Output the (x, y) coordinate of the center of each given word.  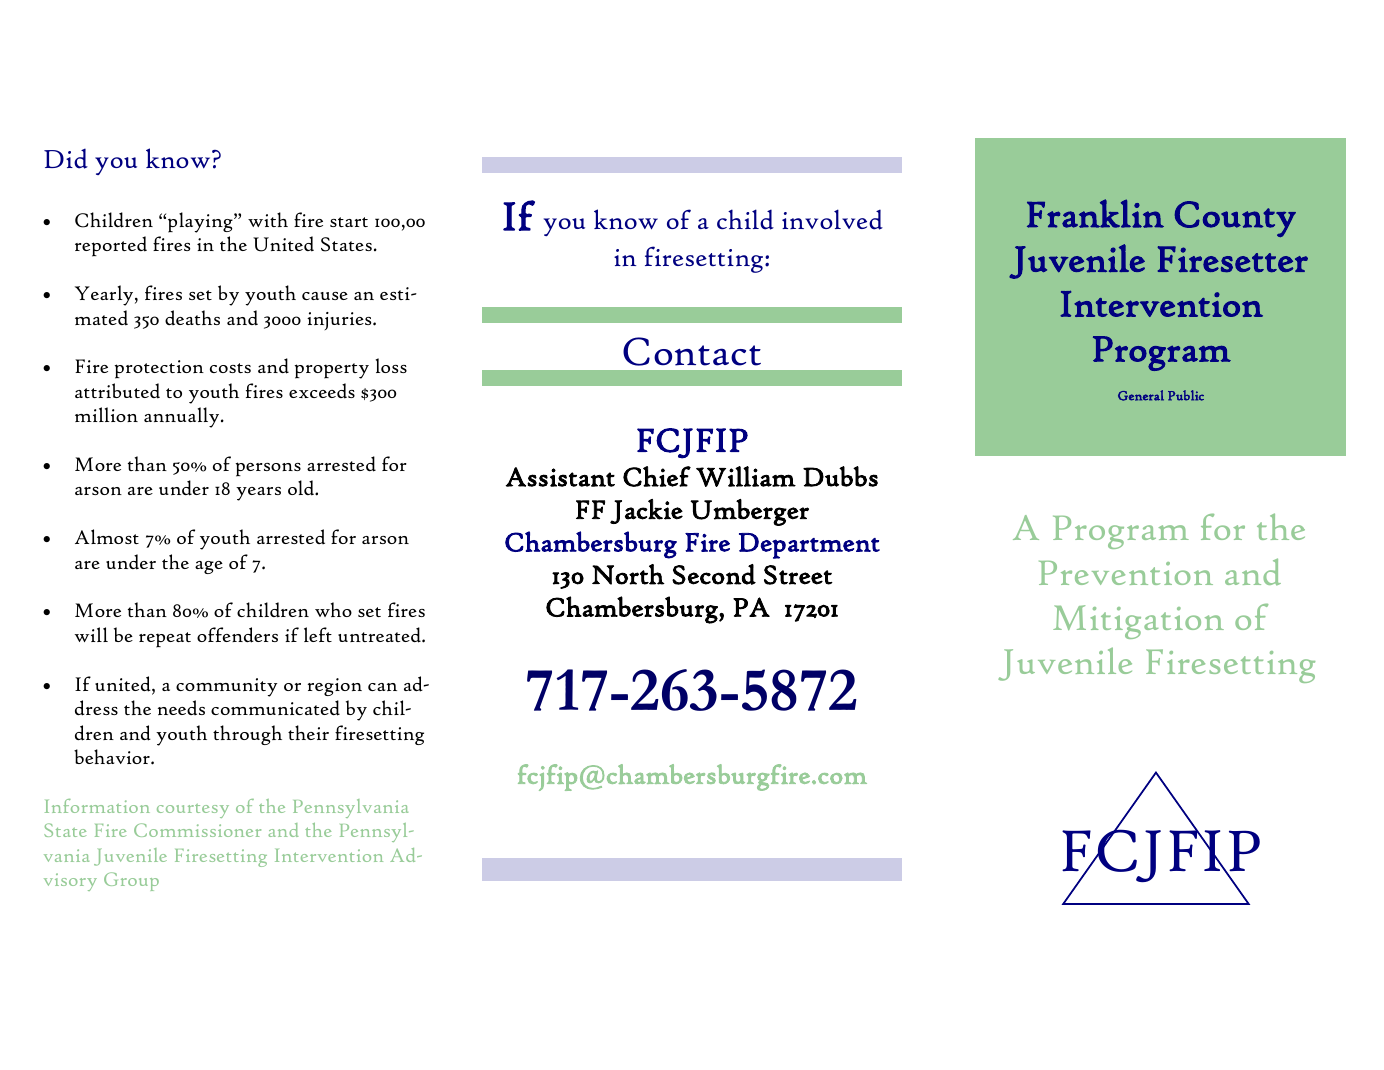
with (268, 219)
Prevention (1126, 573)
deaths (192, 317)
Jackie (646, 511)
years (258, 494)
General (1141, 395)
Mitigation (1138, 622)
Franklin (1095, 213)
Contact (692, 351)
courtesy (193, 811)
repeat (165, 640)
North (628, 574)
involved (832, 219)
